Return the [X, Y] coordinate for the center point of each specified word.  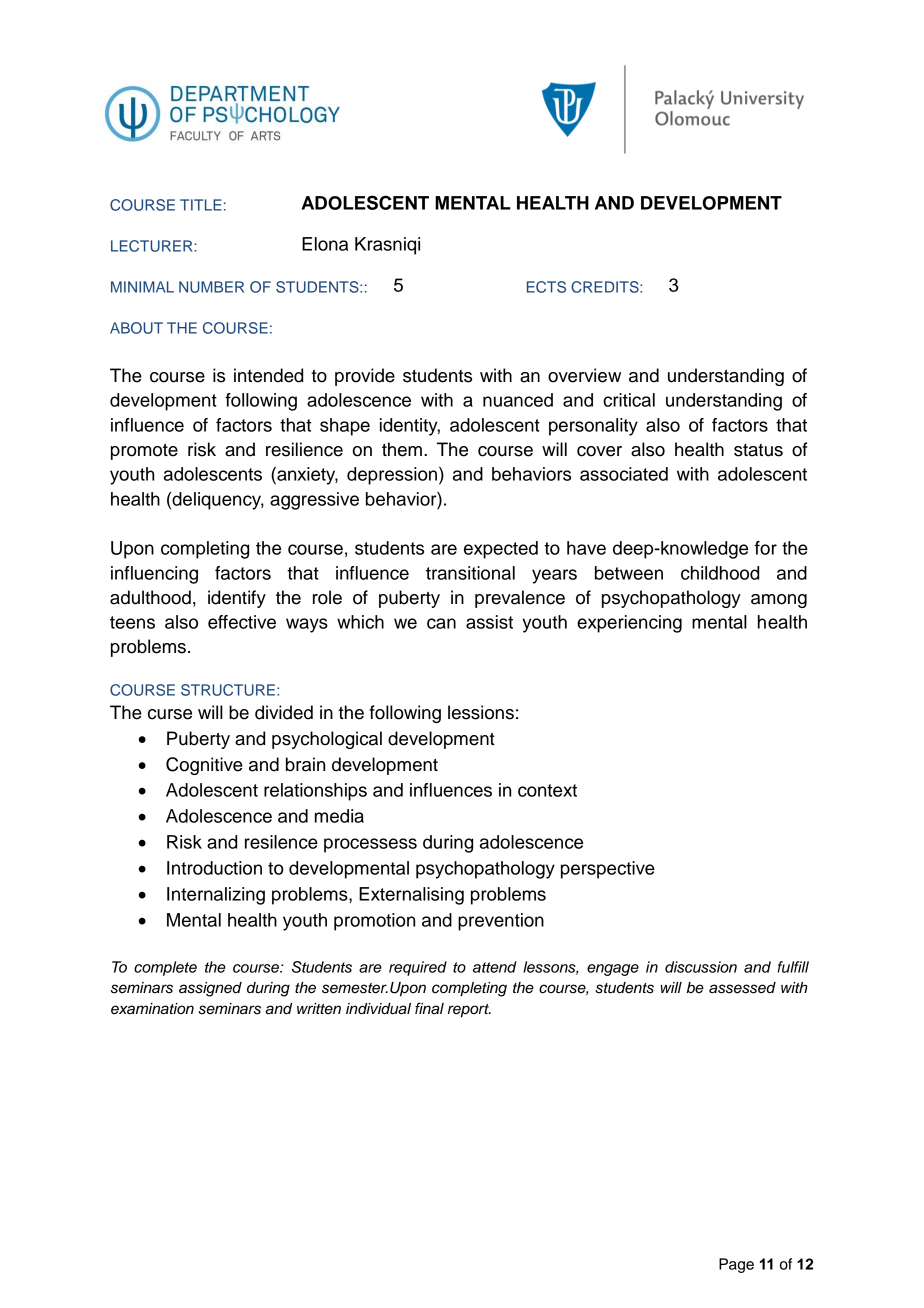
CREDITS [606, 287]
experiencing [629, 624]
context [547, 790]
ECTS [546, 287]
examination [152, 1009]
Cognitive [204, 766]
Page [736, 1265]
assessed [742, 988]
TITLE [201, 205]
